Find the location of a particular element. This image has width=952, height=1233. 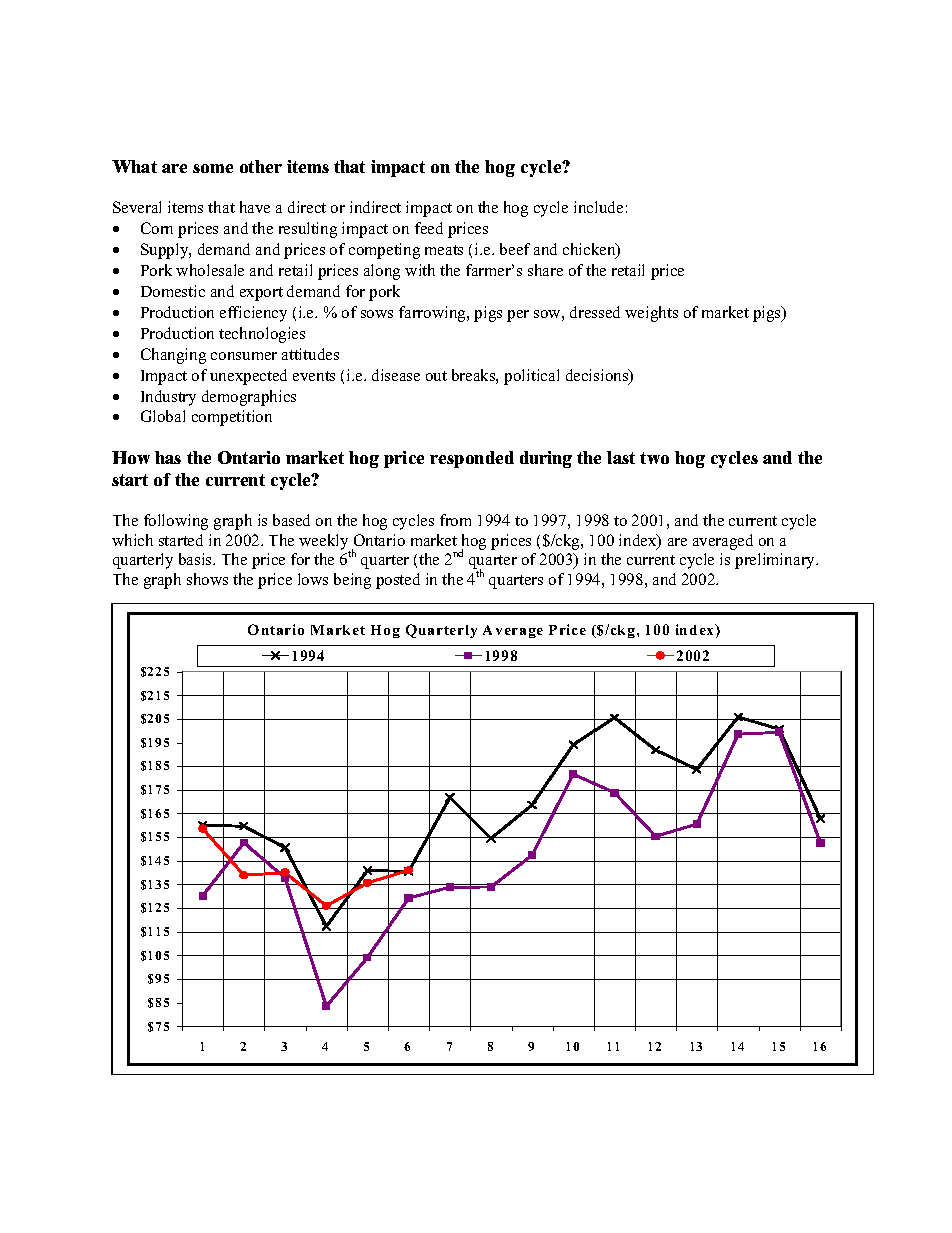

responded is located at coordinates (472, 459).
